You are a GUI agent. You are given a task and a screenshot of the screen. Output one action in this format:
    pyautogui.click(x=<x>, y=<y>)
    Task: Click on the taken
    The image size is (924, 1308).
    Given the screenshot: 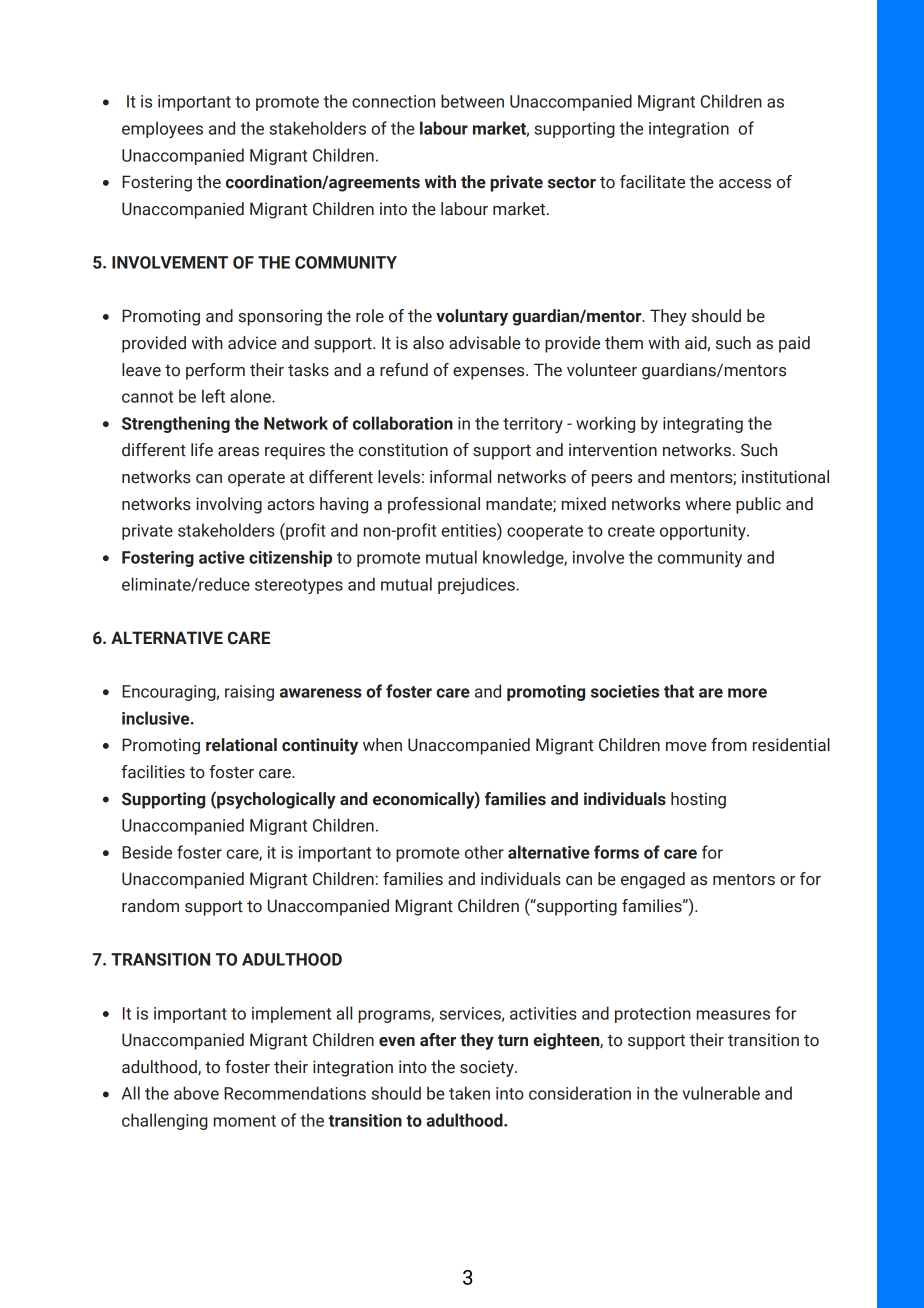 What is the action you would take?
    pyautogui.click(x=469, y=1093)
